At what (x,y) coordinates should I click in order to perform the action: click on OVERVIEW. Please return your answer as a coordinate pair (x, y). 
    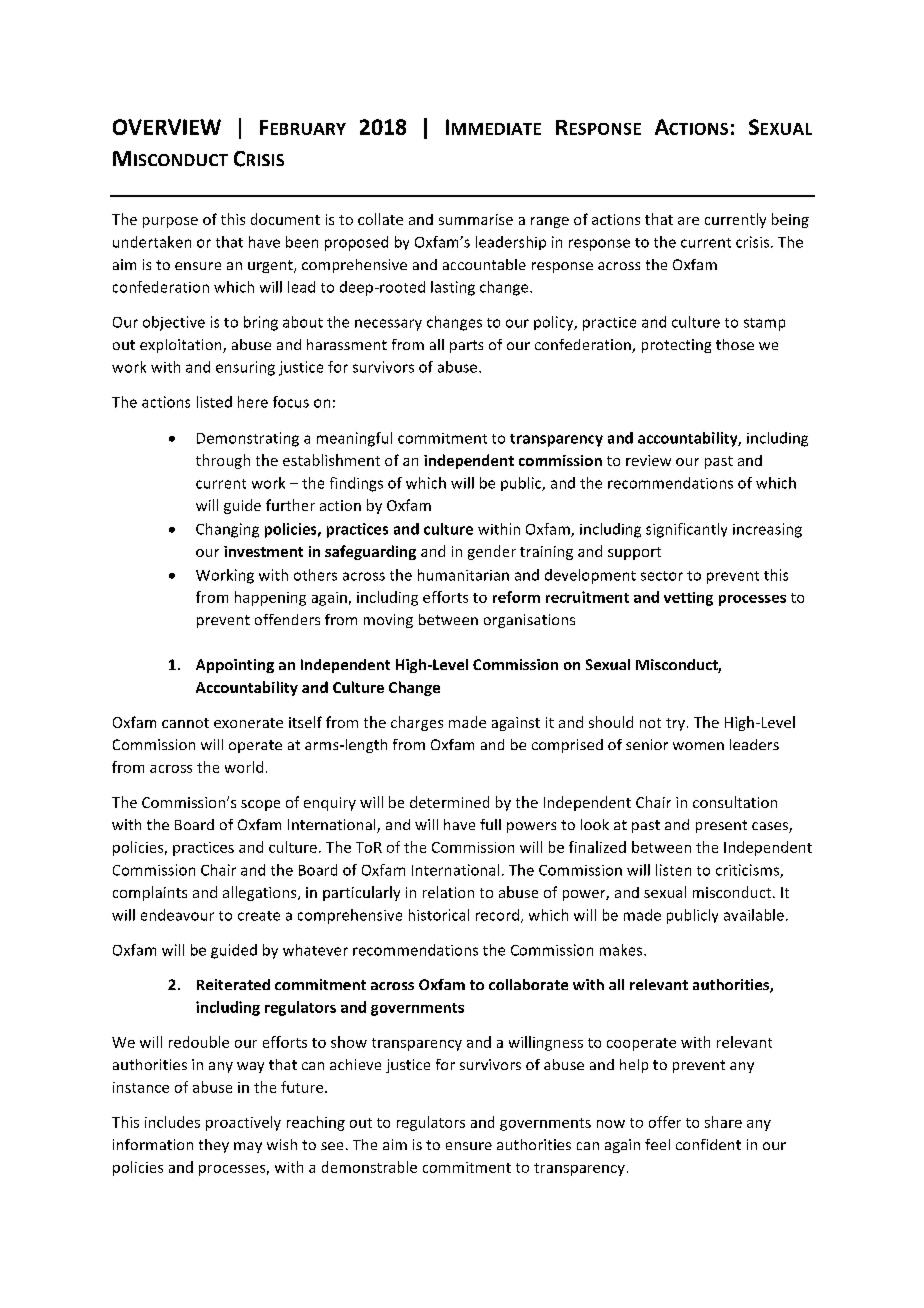
    Looking at the image, I should click on (167, 127).
